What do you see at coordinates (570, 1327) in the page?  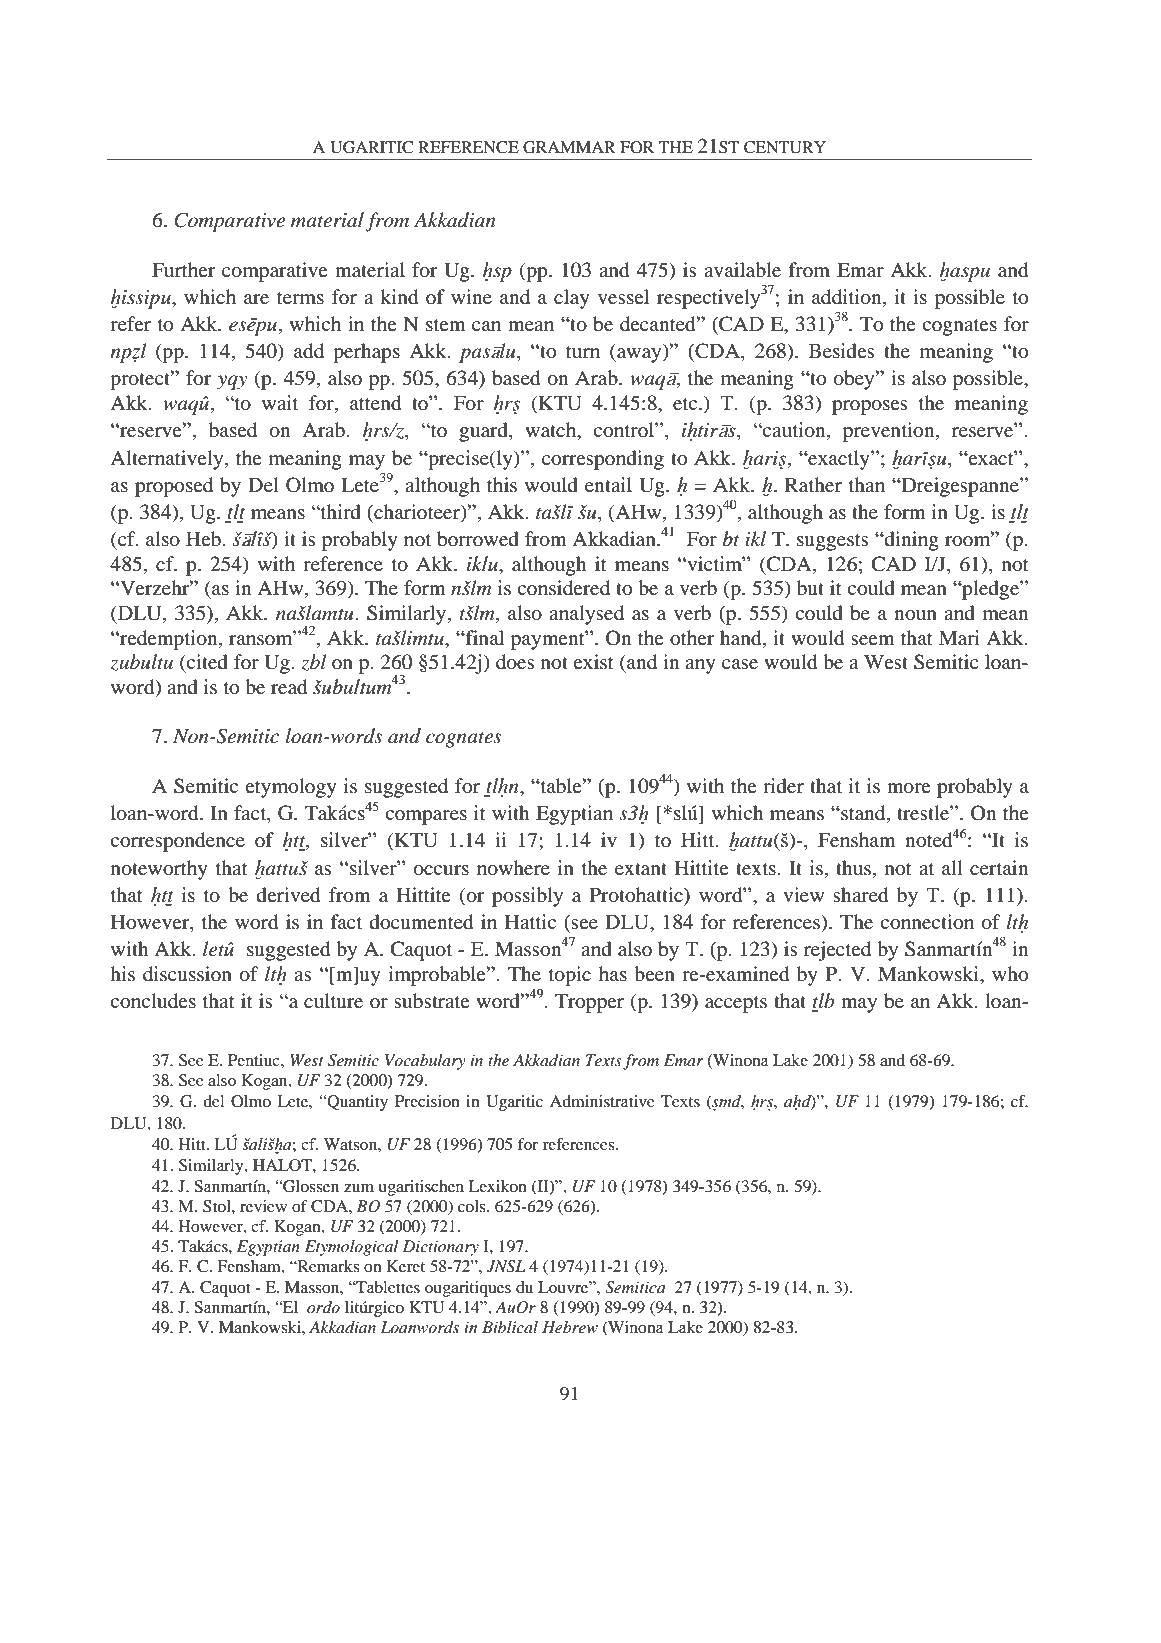 I see `Hebrew` at bounding box center [570, 1327].
